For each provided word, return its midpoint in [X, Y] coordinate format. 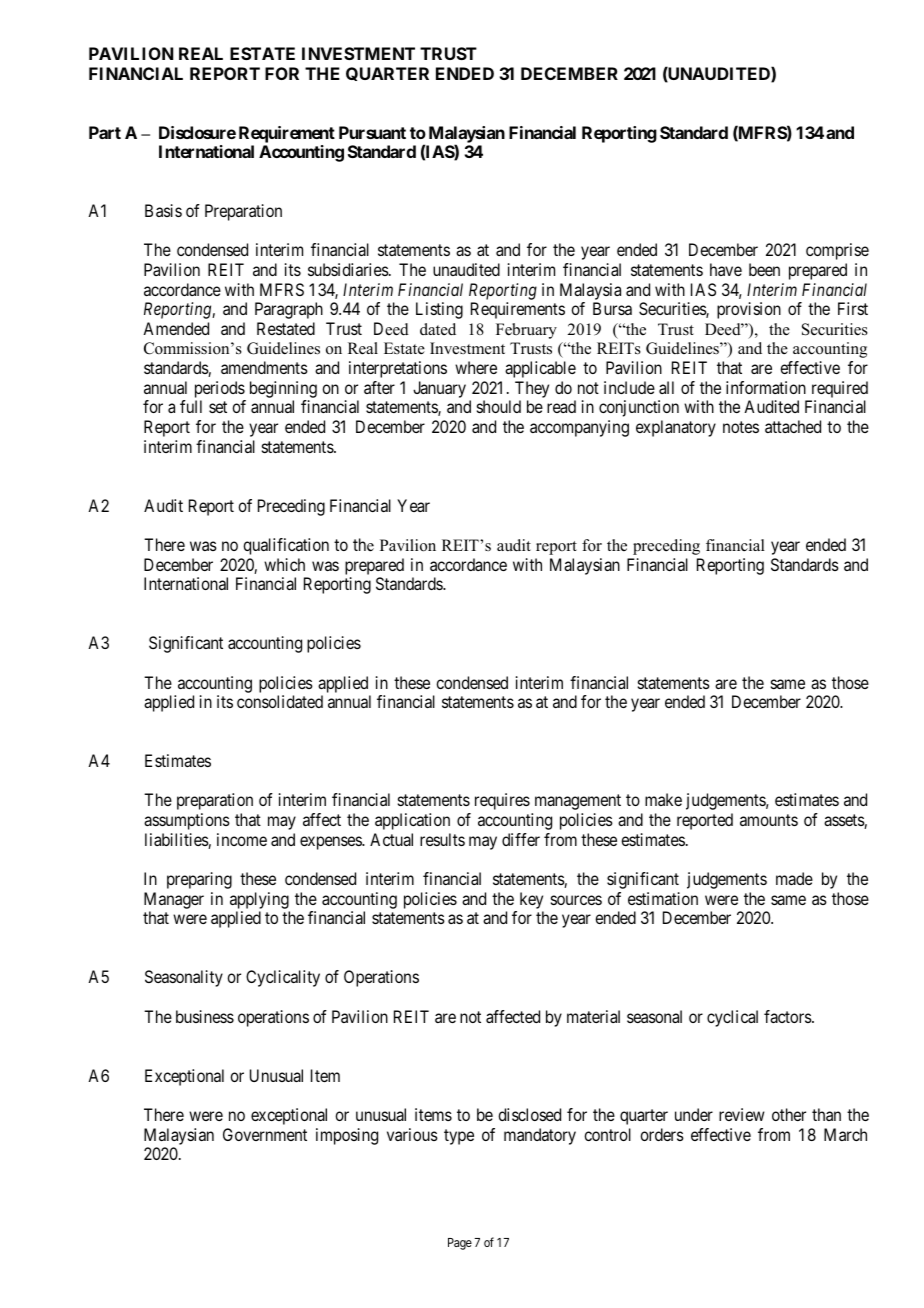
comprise [837, 251]
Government [265, 1134]
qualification [286, 546]
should [499, 406]
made [794, 878]
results [442, 839]
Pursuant [372, 132]
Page [460, 1244]
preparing [199, 880]
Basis [163, 210]
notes [741, 427]
